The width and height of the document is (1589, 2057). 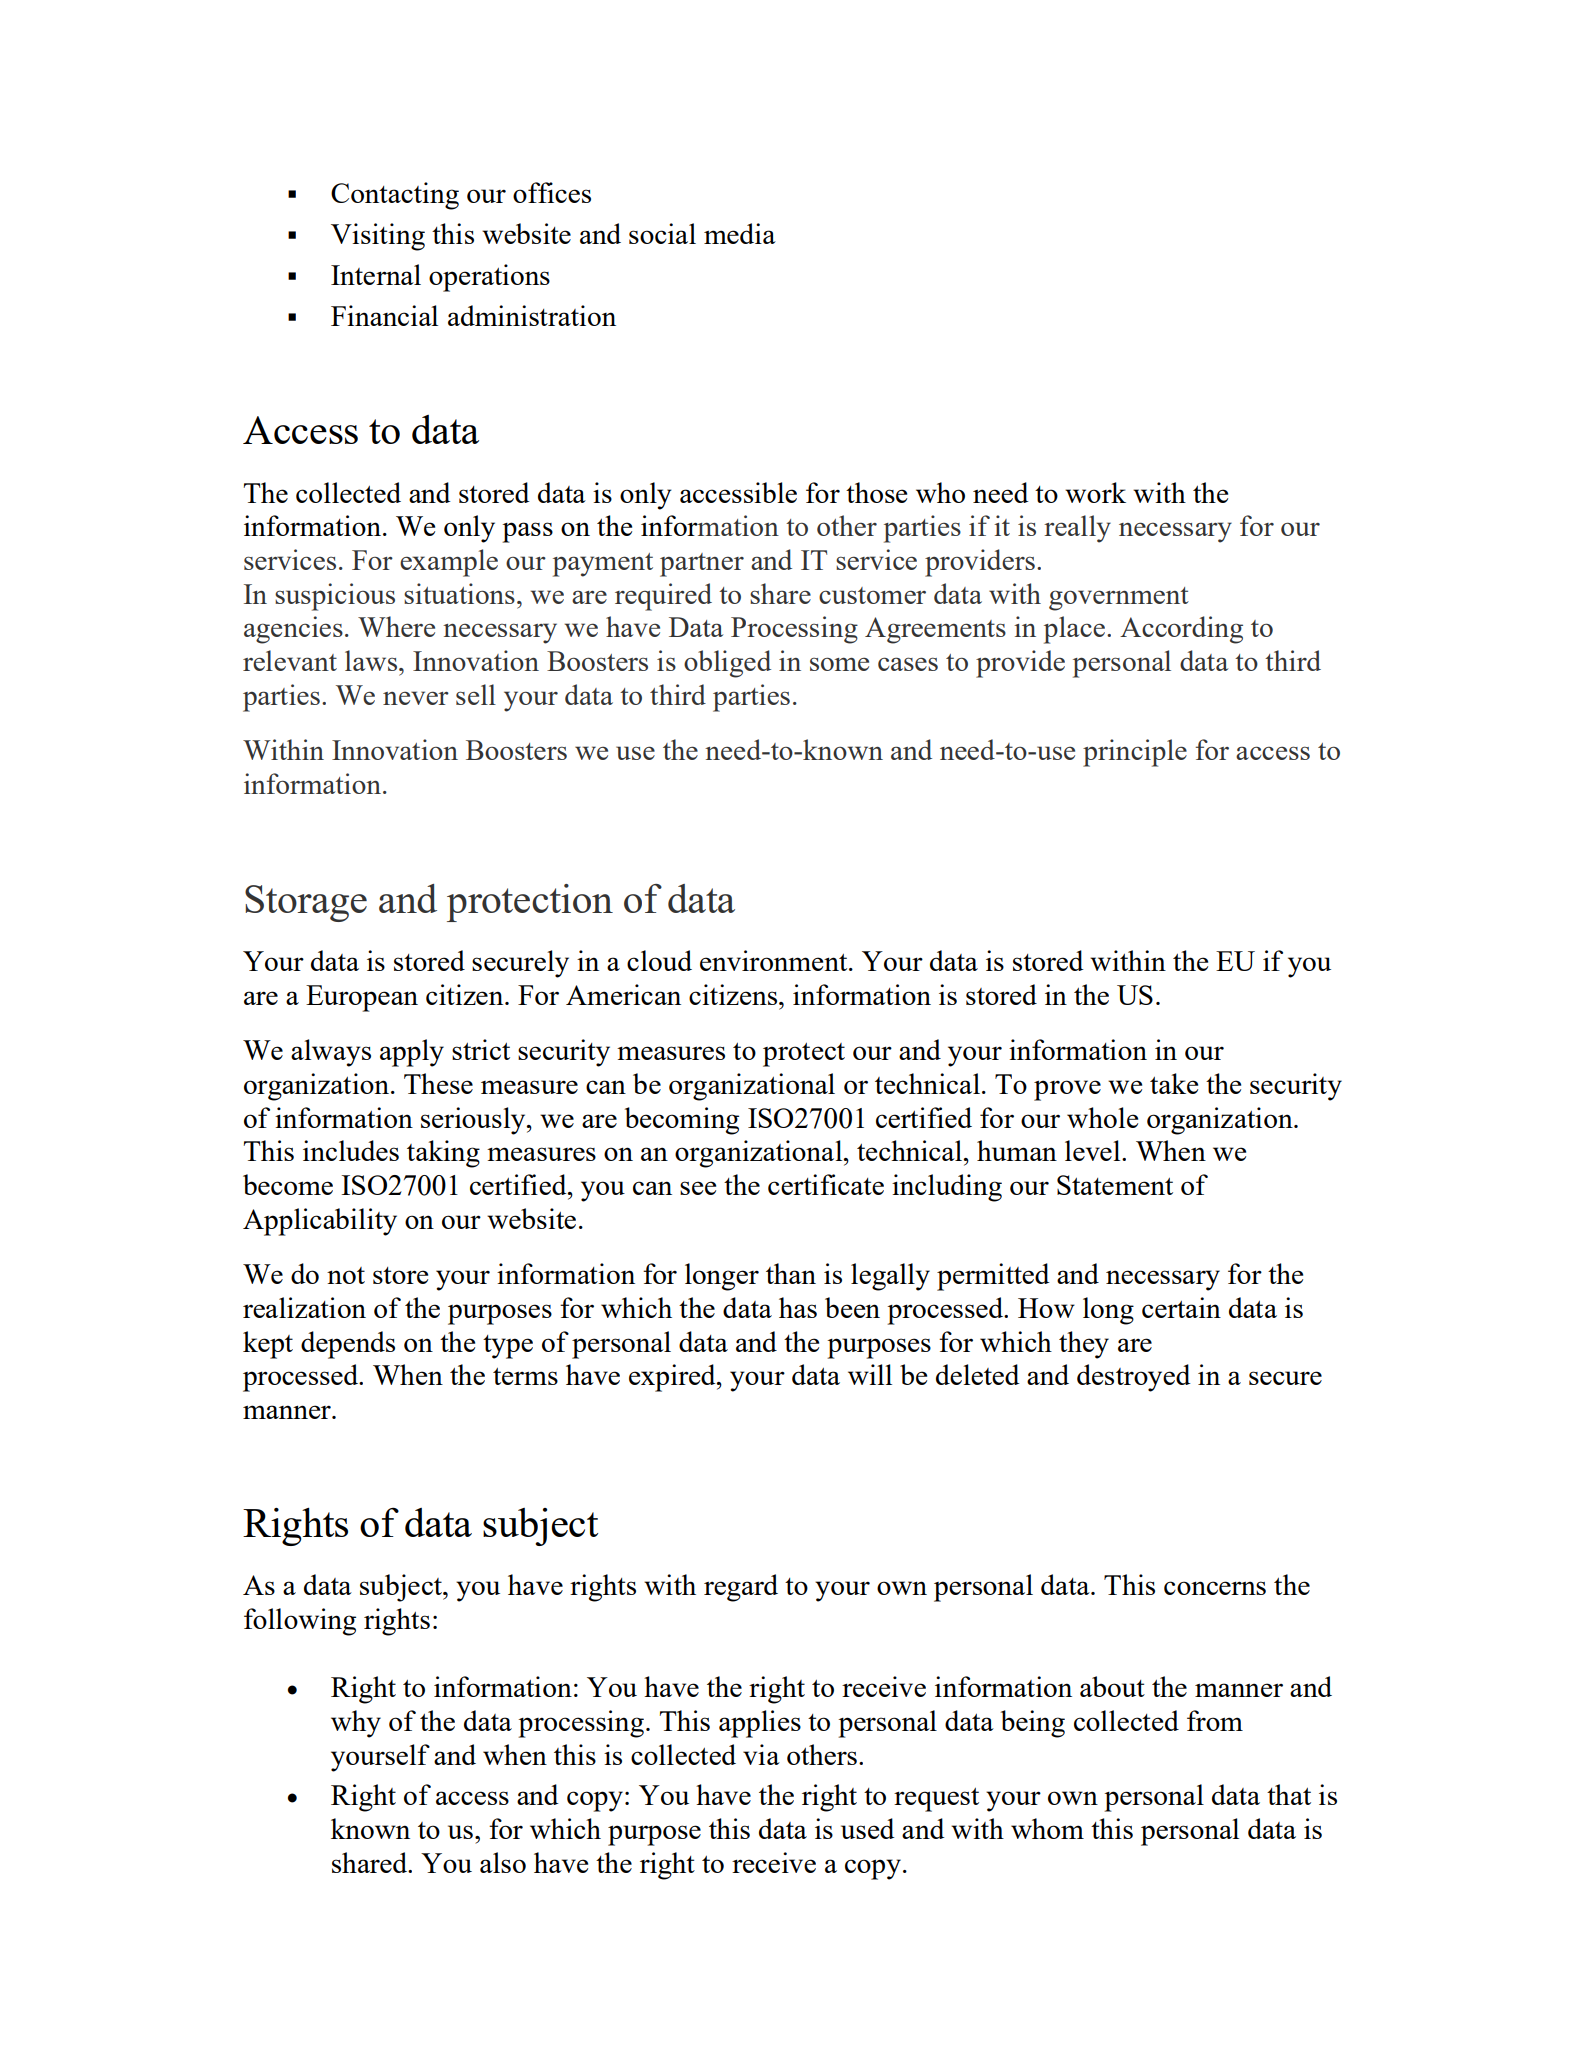 What do you see at coordinates (449, 563) in the document?
I see `example` at bounding box center [449, 563].
